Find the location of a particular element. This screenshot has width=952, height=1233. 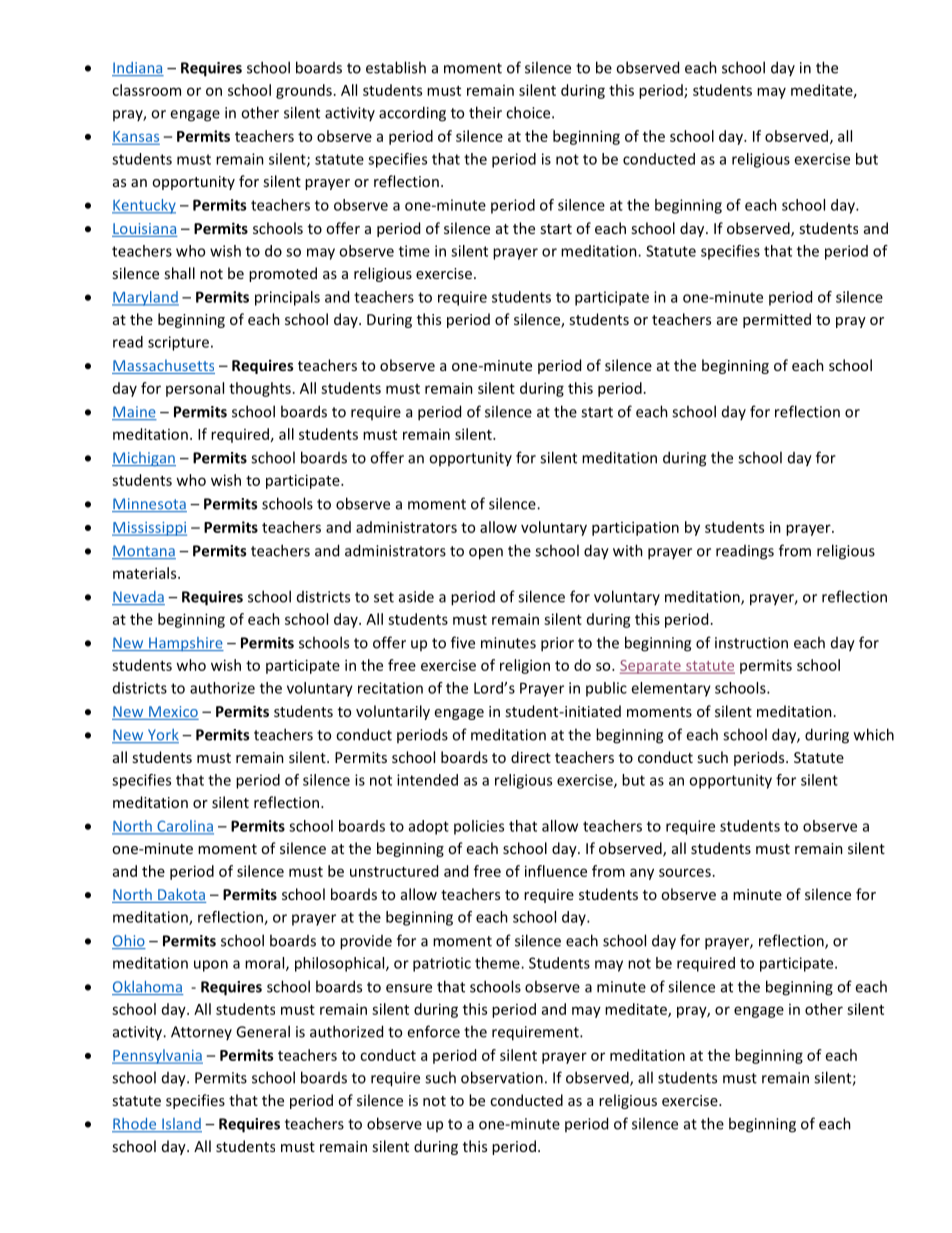

classroom is located at coordinates (146, 90).
